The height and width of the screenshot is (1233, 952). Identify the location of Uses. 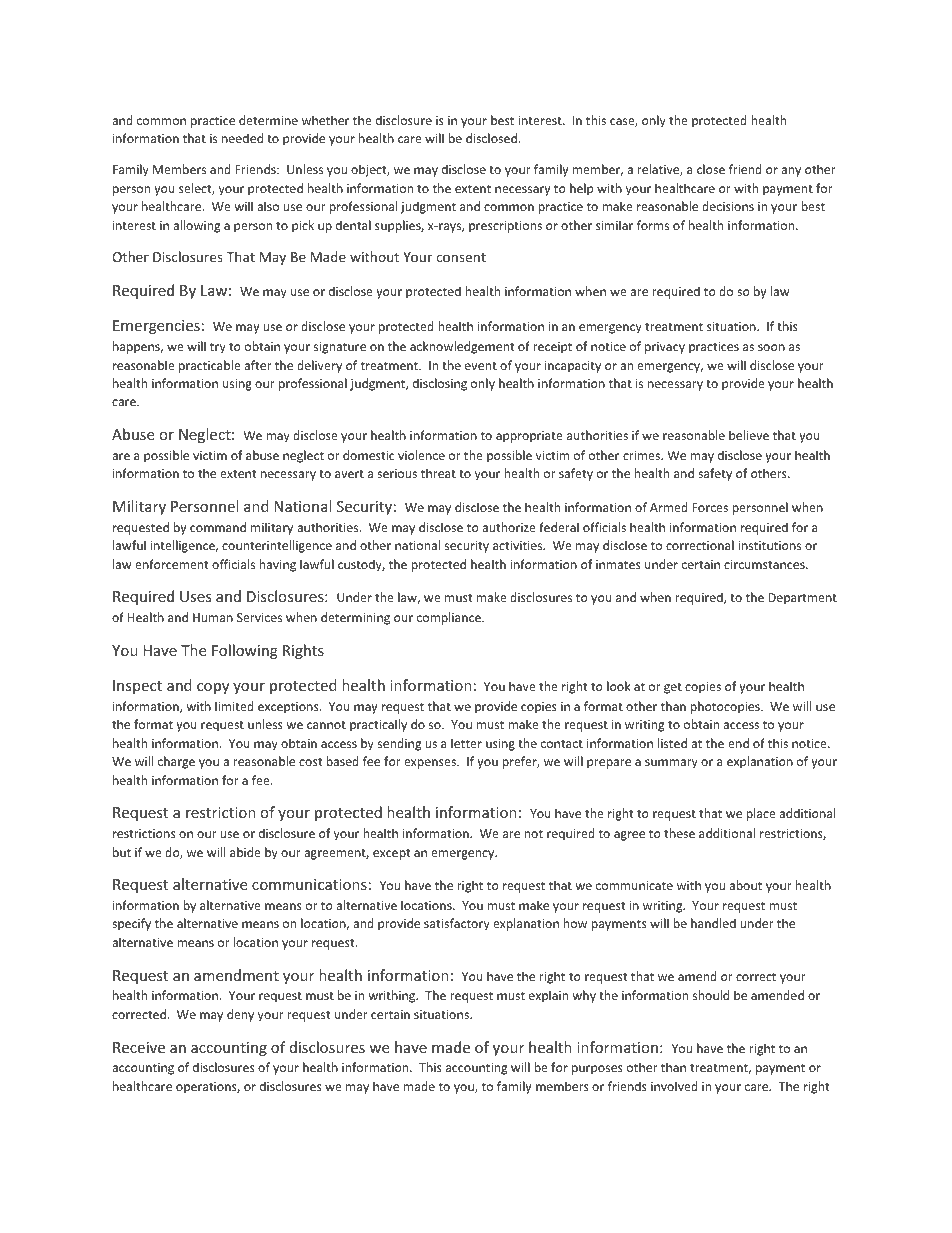
(196, 596).
